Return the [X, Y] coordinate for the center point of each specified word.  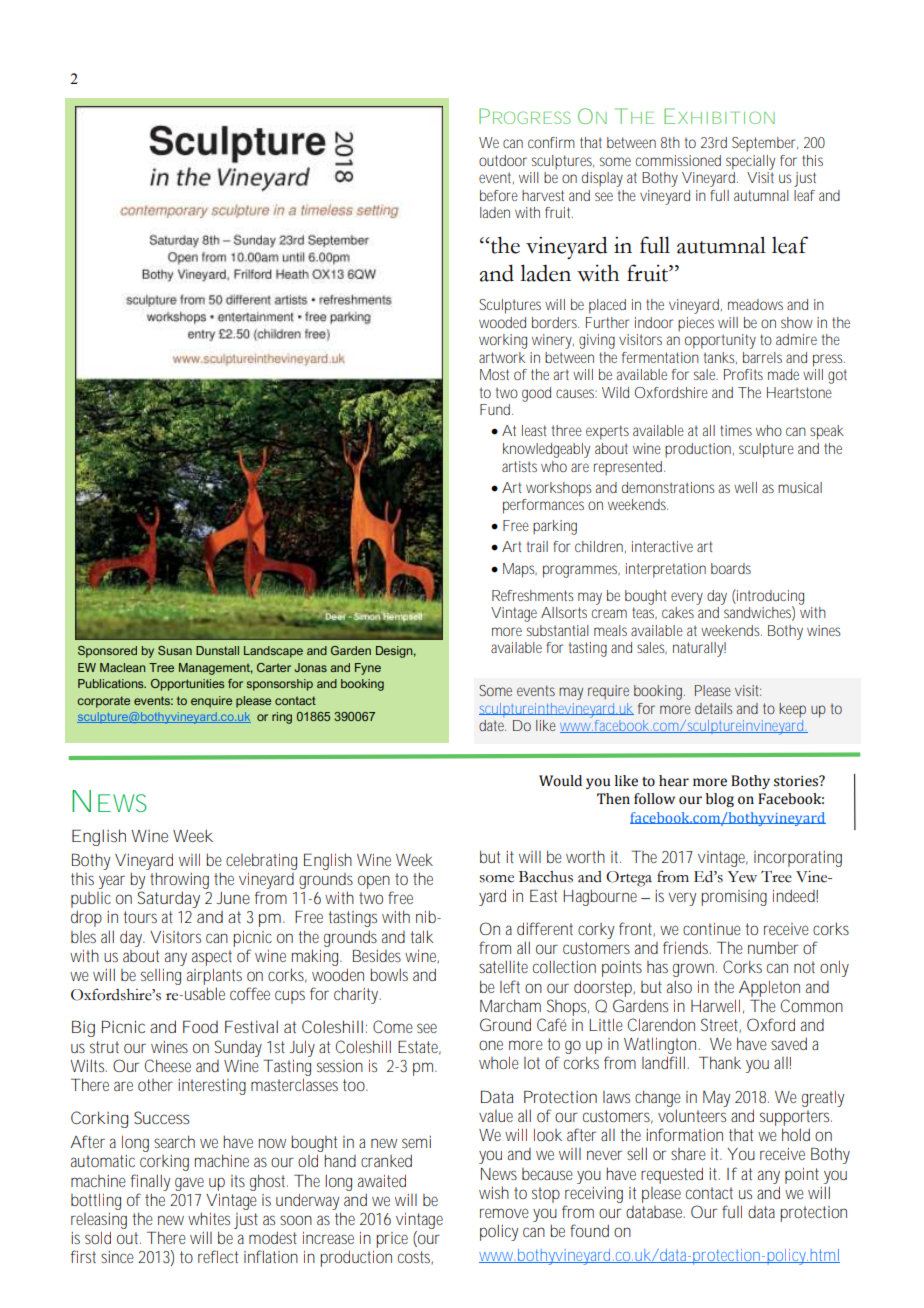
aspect [212, 958]
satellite [503, 966]
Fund [496, 409]
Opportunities [187, 685]
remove [504, 1213]
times [736, 430]
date [492, 725]
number [773, 947]
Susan [175, 650]
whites [209, 1218]
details [714, 708]
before [499, 195]
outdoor [503, 160]
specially [750, 162]
